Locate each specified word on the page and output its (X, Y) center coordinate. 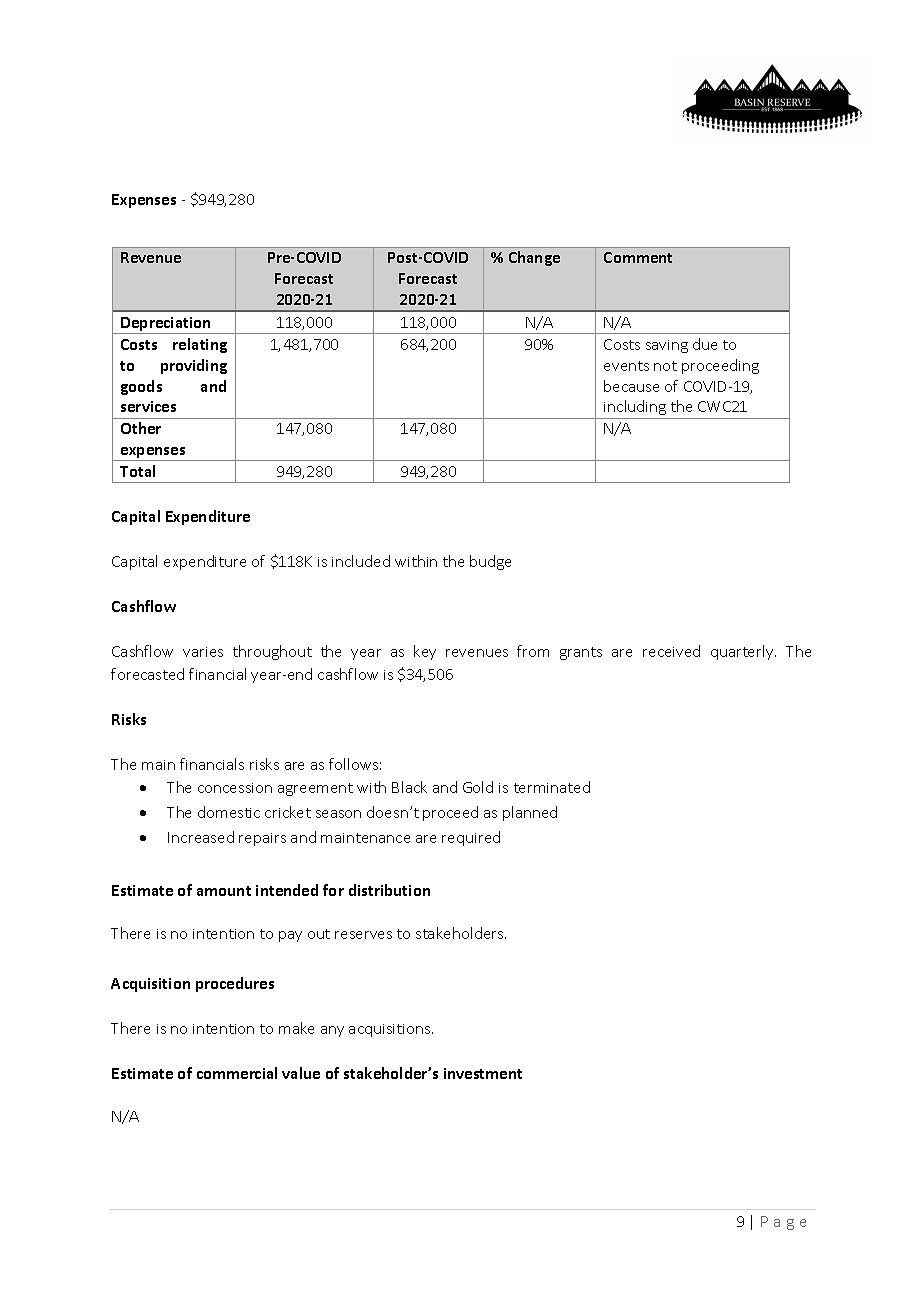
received (671, 651)
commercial (237, 1073)
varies (203, 652)
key (425, 652)
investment (483, 1073)
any (332, 1031)
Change (534, 258)
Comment (638, 257)
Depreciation (166, 325)
